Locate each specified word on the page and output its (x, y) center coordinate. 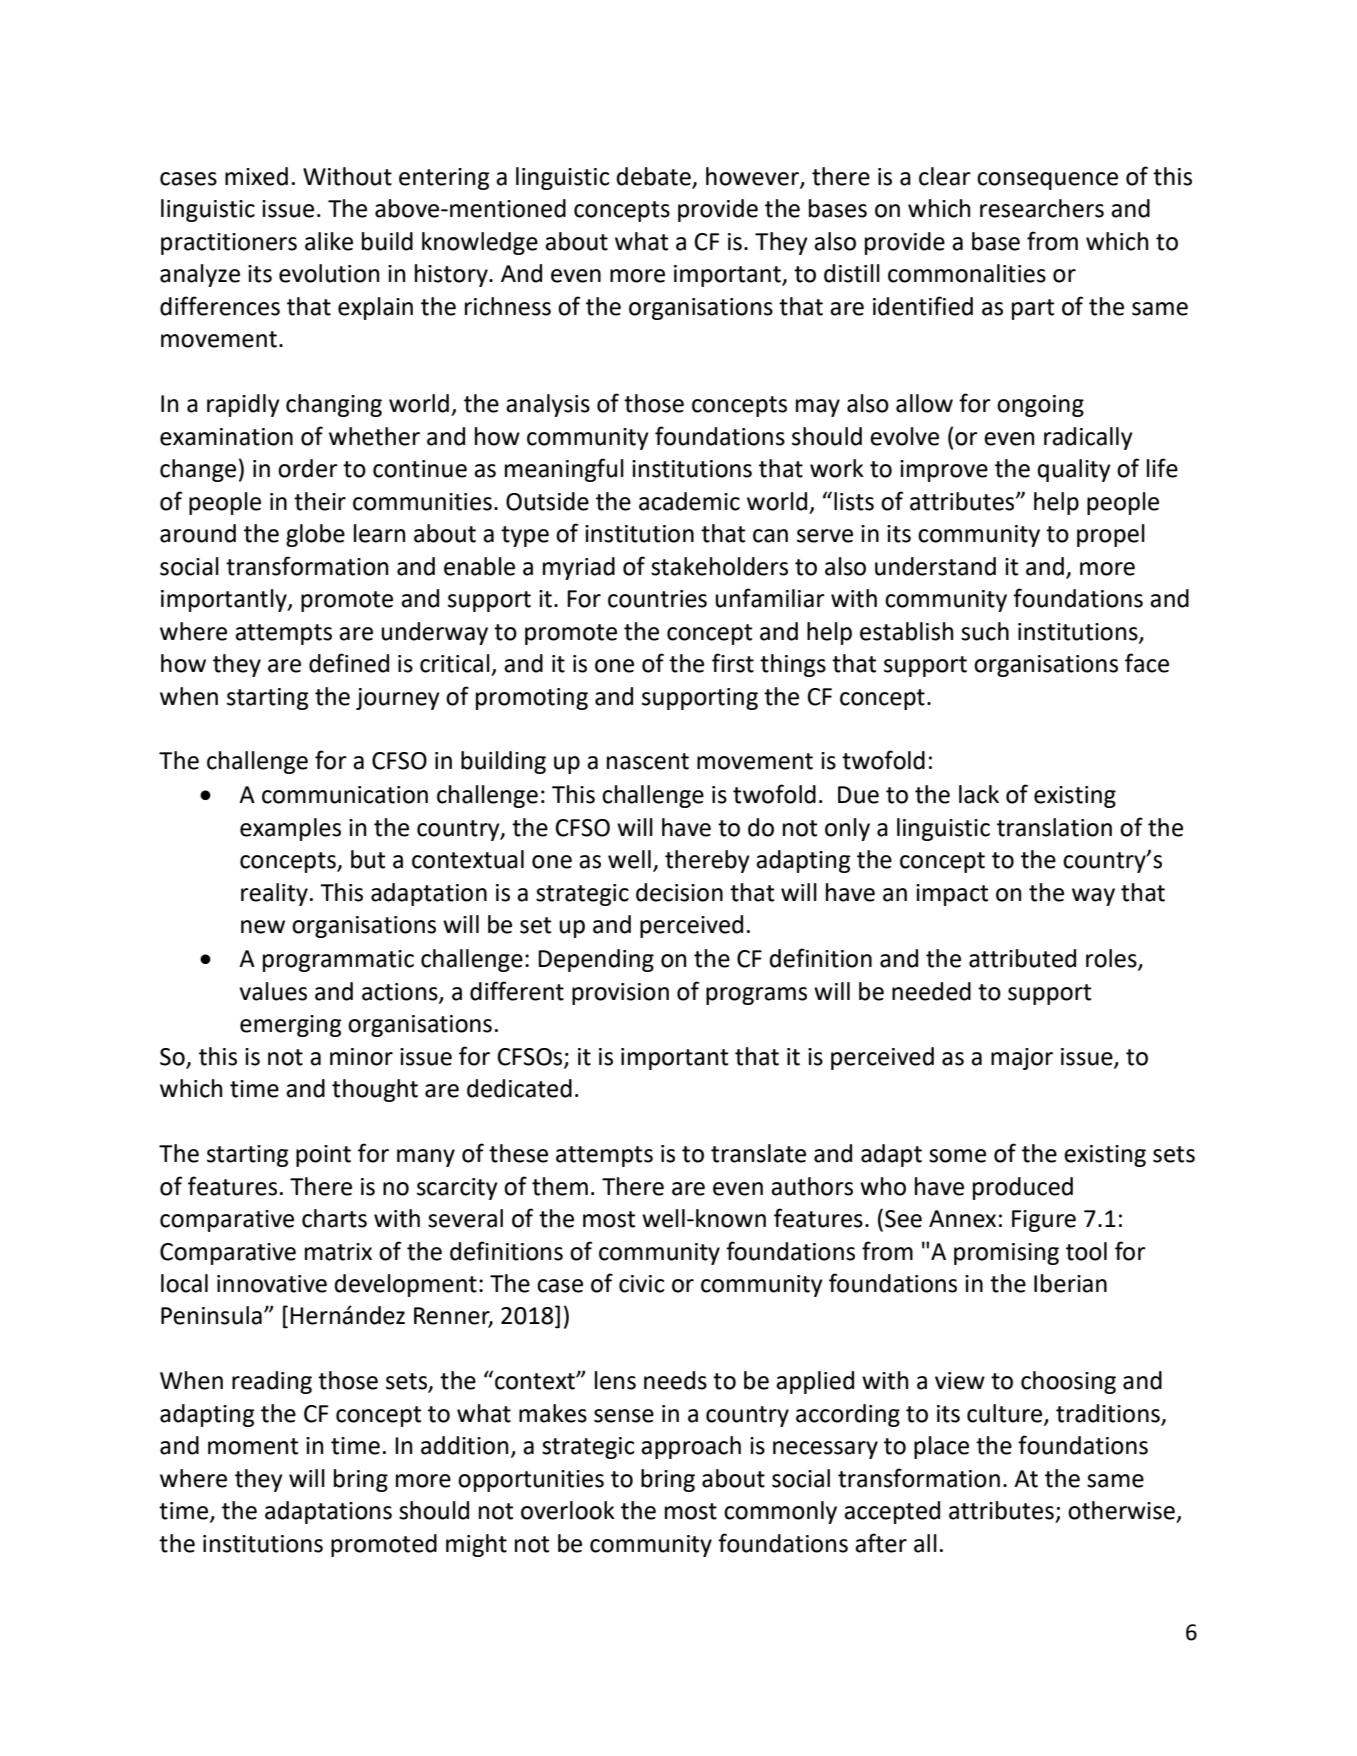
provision (620, 994)
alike (329, 241)
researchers (1042, 208)
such (985, 631)
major (1022, 1059)
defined (349, 663)
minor (361, 1057)
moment (253, 1446)
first (733, 663)
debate (655, 177)
